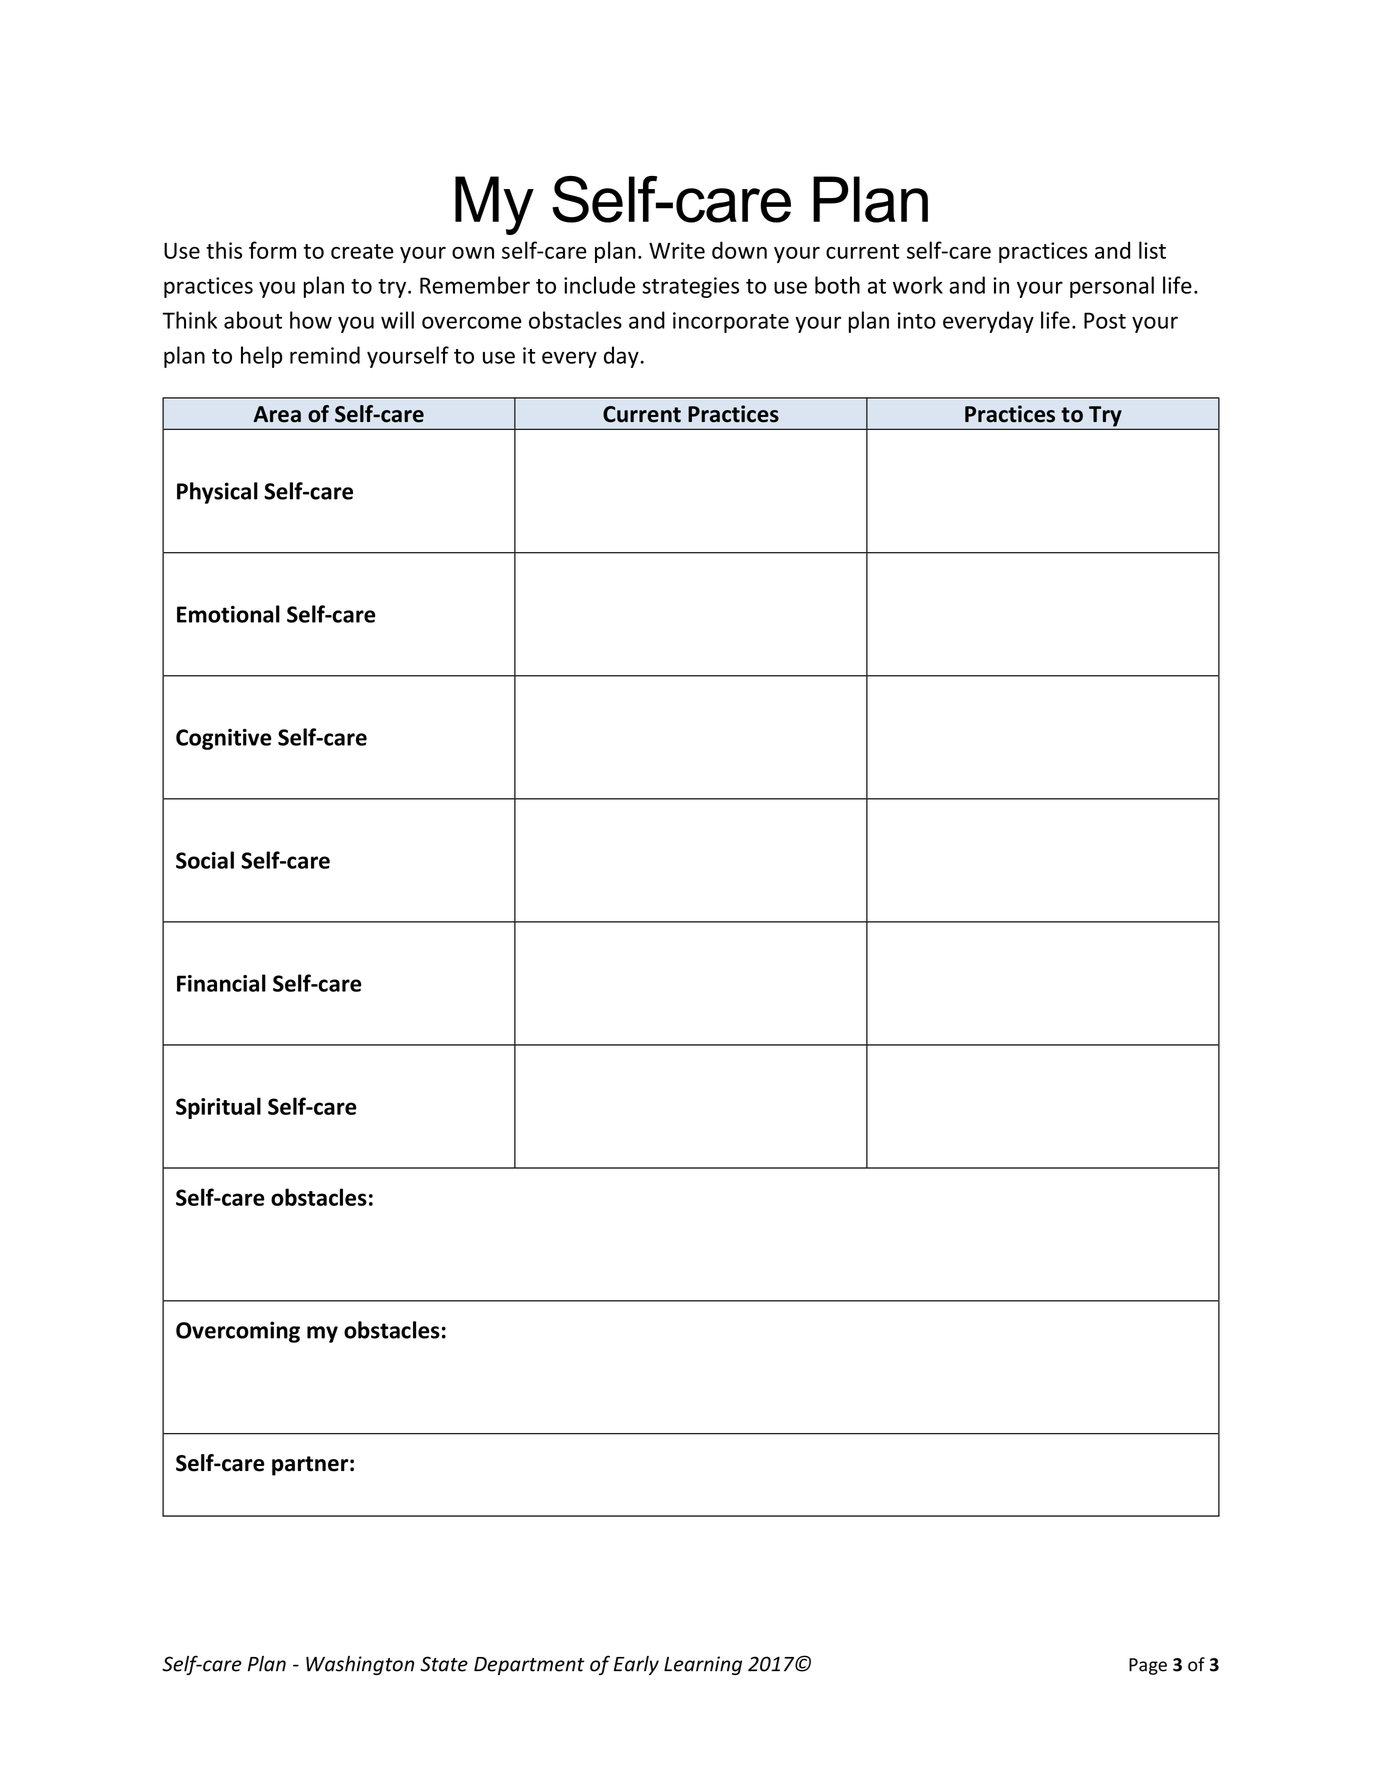 The height and width of the screenshot is (1789, 1382). I want to click on Spiritual, so click(218, 1108).
